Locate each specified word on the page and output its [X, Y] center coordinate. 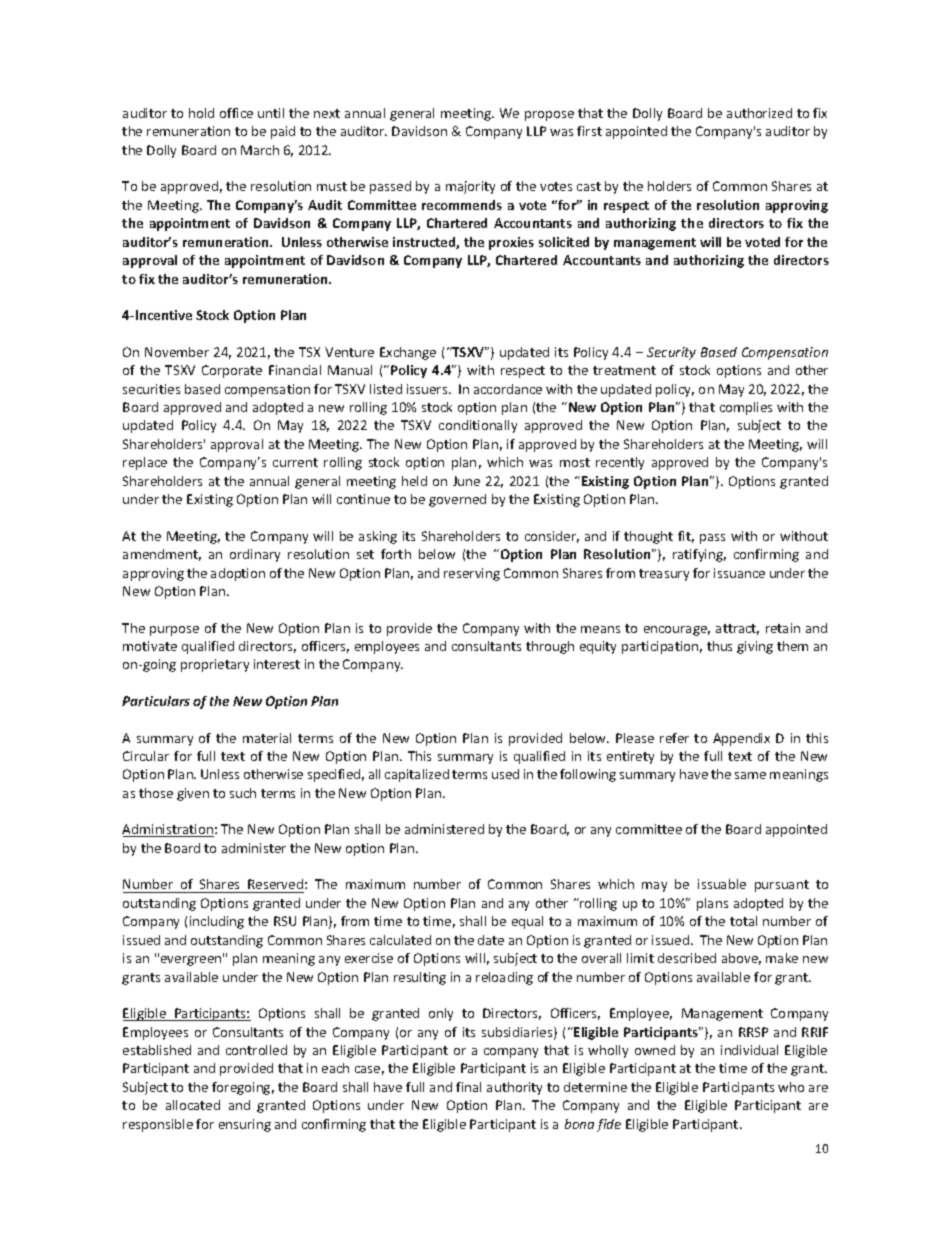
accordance [508, 389]
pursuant [782, 886]
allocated [193, 1105]
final [468, 1087]
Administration [168, 830]
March [260, 150]
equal [527, 922]
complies [746, 408]
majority [470, 187]
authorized [759, 113]
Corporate [232, 371]
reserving [472, 574]
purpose [174, 631]
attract [737, 629]
